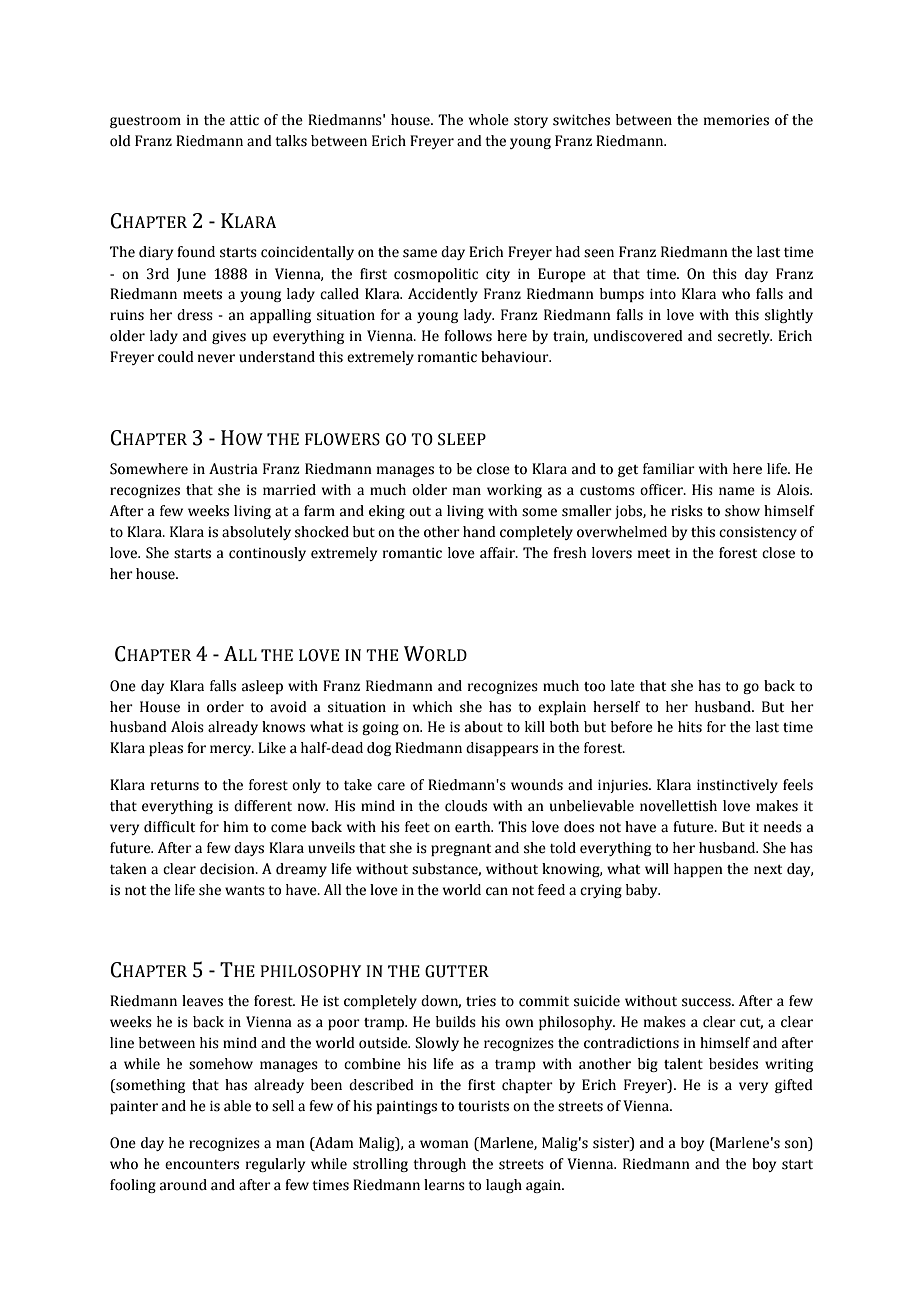 This screenshot has height=1309, width=924. Describe the element at coordinates (169, 827) in the screenshot. I see `difficult` at that location.
